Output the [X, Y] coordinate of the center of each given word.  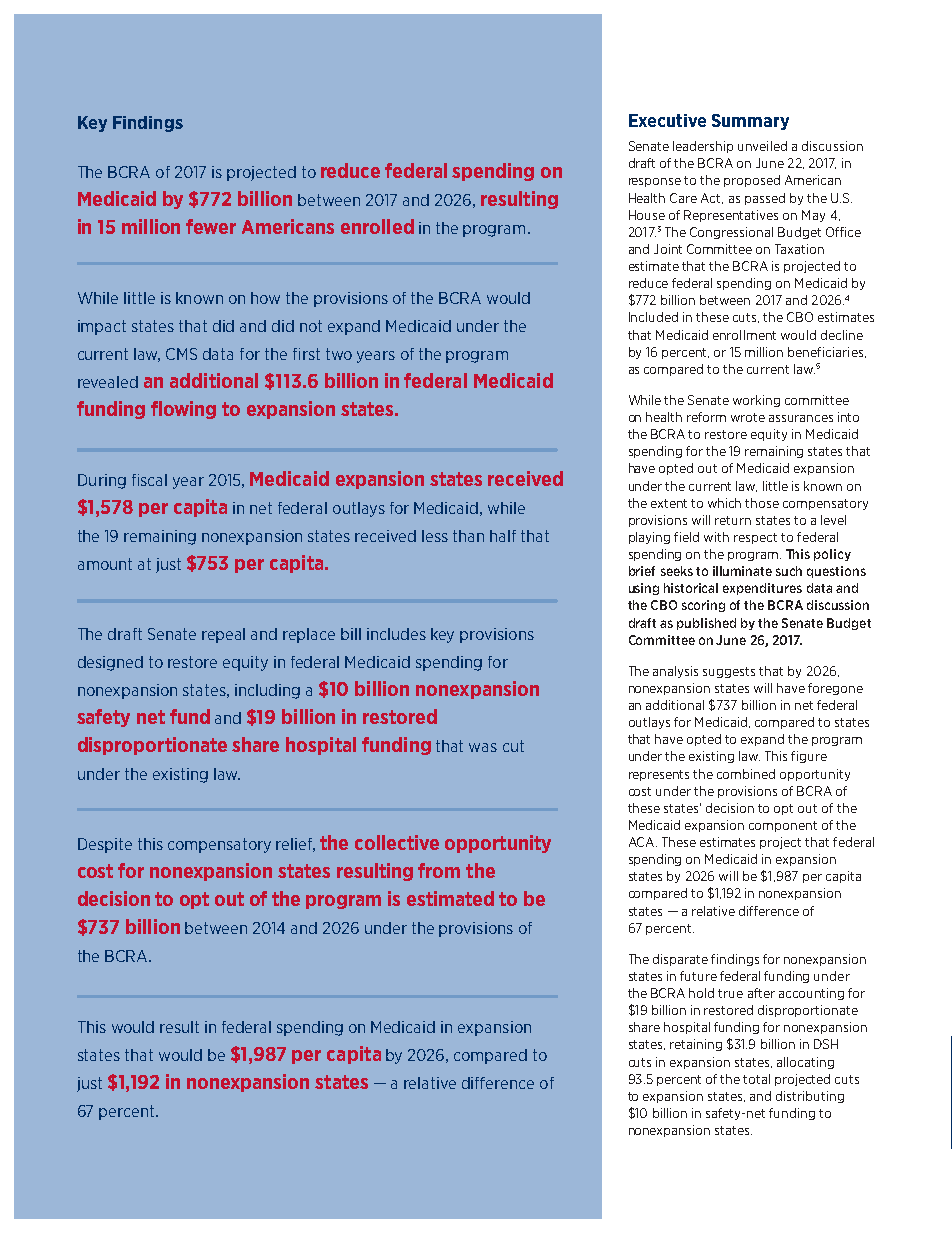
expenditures [762, 589]
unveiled [762, 146]
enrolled [377, 226]
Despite [105, 845]
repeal [223, 635]
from [439, 870]
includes [396, 634]
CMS [181, 354]
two [339, 354]
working [756, 401]
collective [397, 842]
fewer [211, 226]
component [783, 826]
